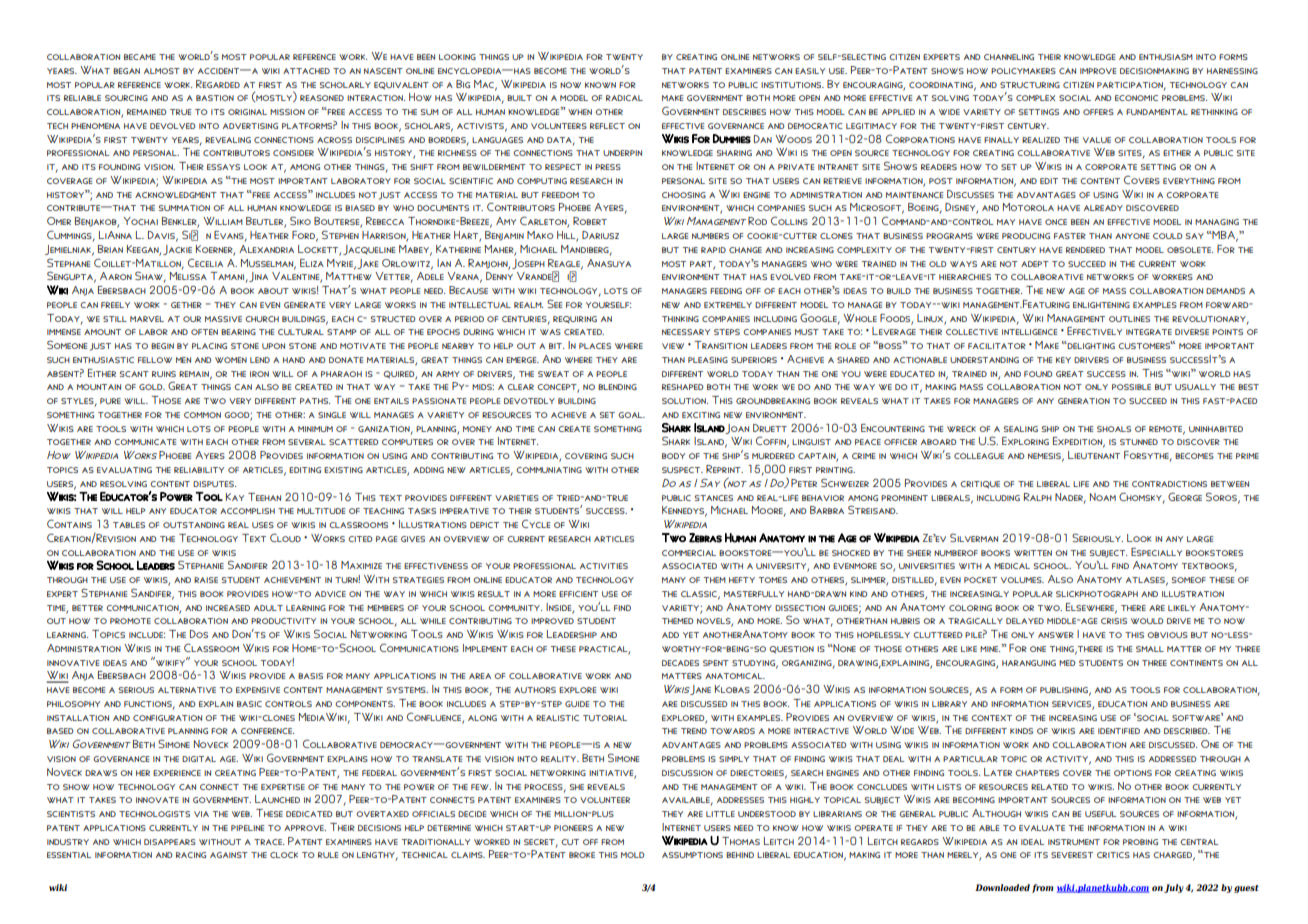 Image resolution: width=1308 pixels, height=924 pixels. Describe the element at coordinates (710, 236) in the document. I see `numbers` at that location.
